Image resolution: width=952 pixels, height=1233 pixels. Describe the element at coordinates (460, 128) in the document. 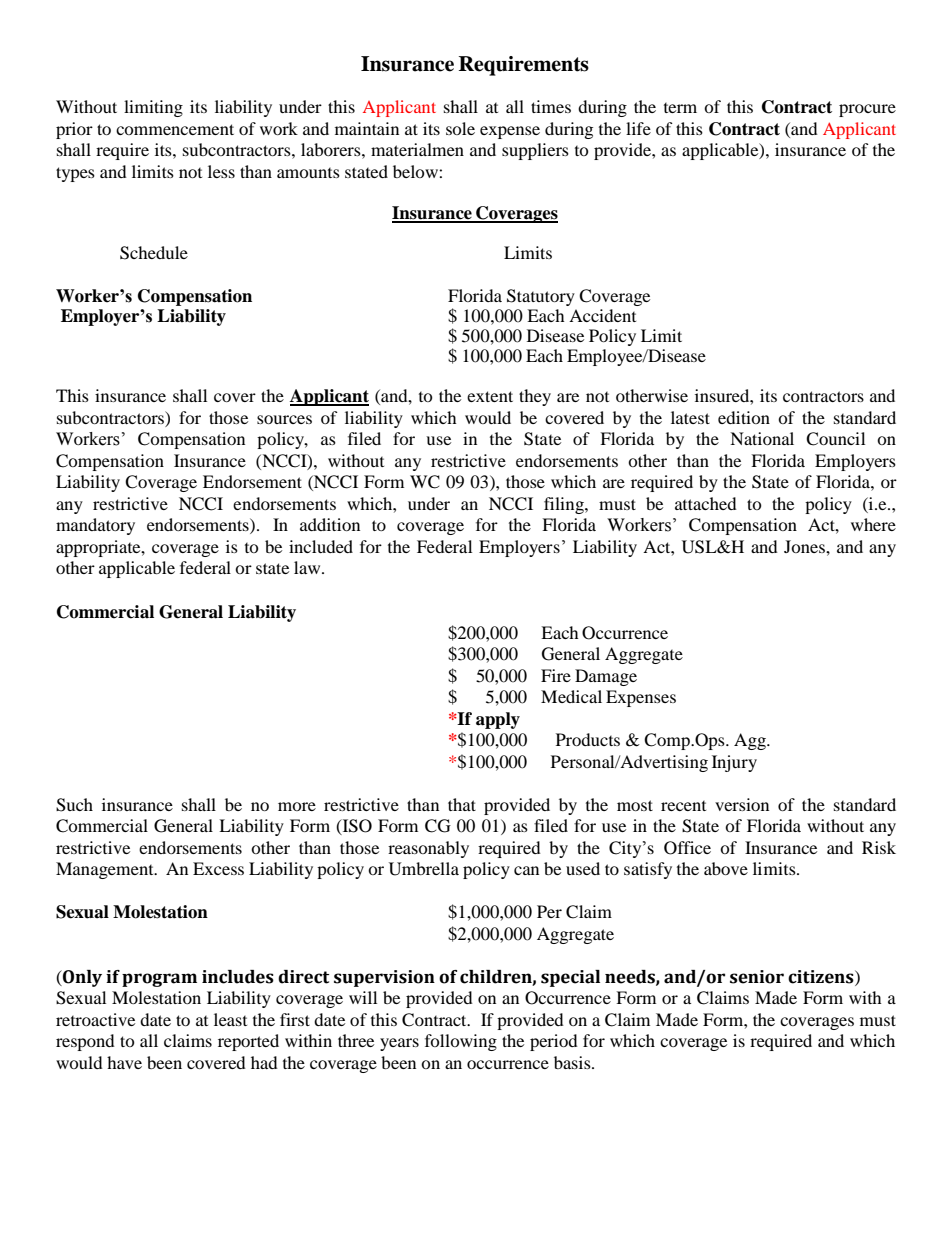

I see `sole` at that location.
